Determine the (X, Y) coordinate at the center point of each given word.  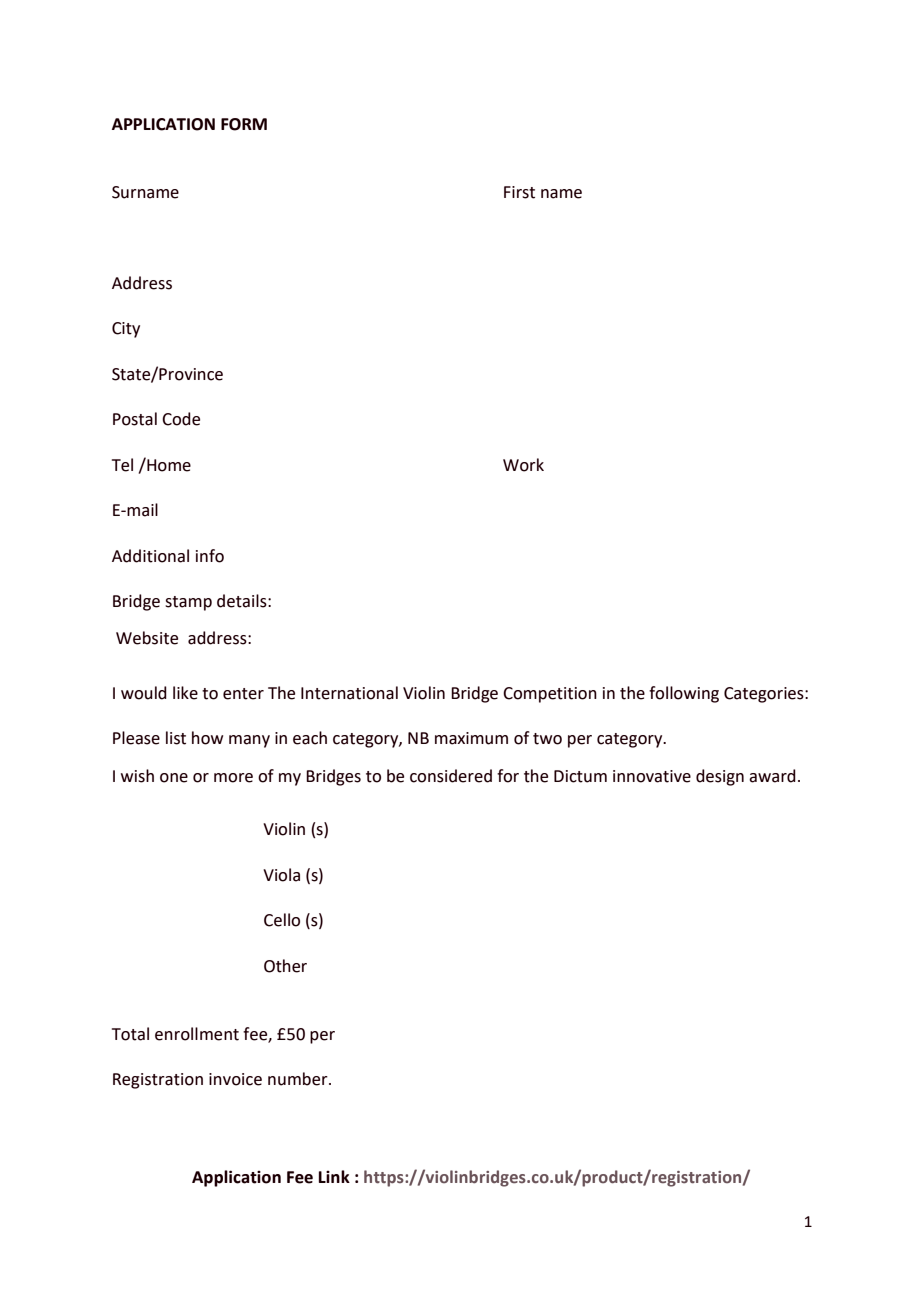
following (684, 694)
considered (451, 776)
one (174, 778)
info (210, 556)
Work (523, 465)
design (720, 777)
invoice (235, 1079)
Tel (122, 465)
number (299, 1079)
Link (334, 1176)
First (519, 192)
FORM (244, 124)
